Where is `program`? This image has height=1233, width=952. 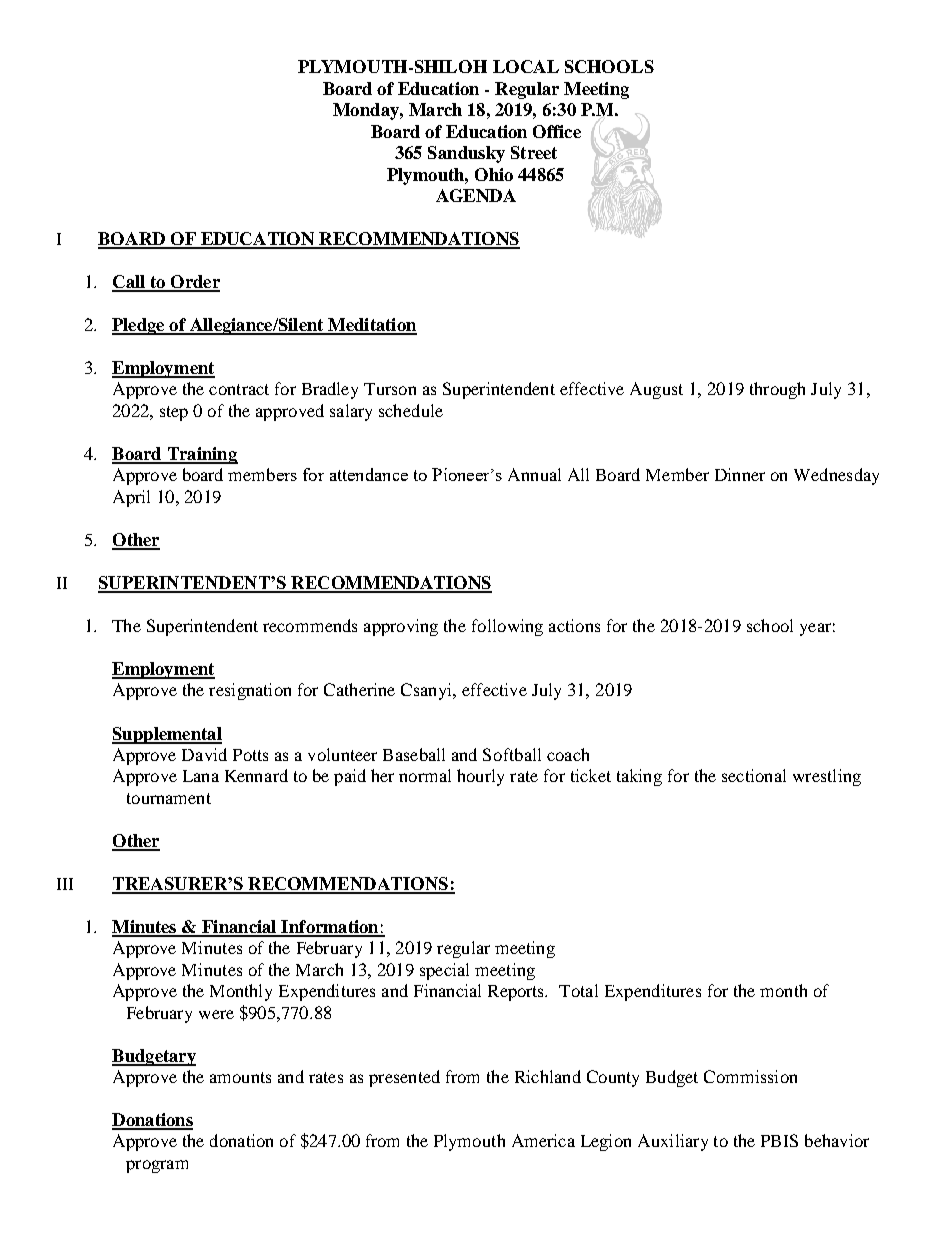 program is located at coordinates (157, 1166).
